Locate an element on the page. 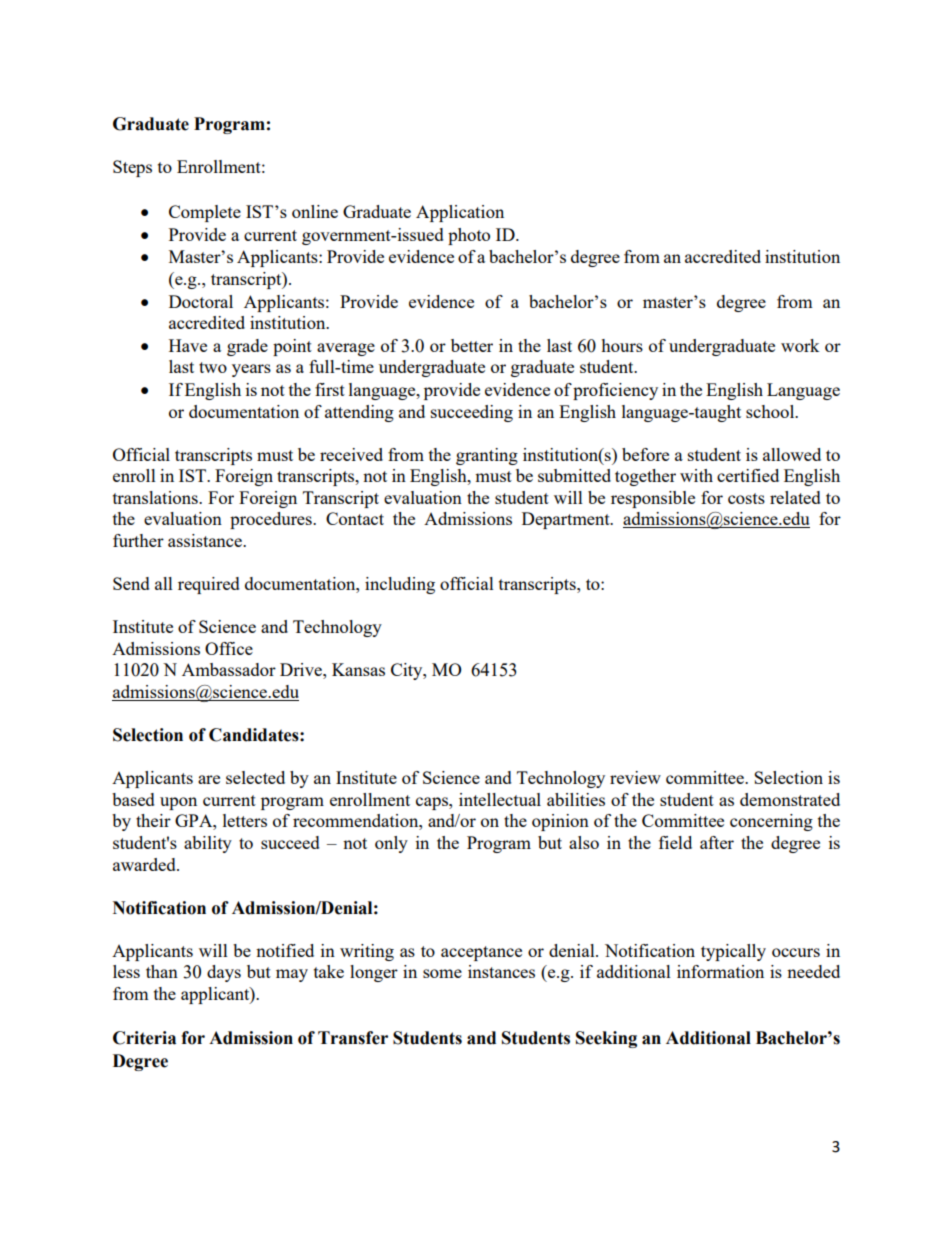  intellectual is located at coordinates (500, 799).
